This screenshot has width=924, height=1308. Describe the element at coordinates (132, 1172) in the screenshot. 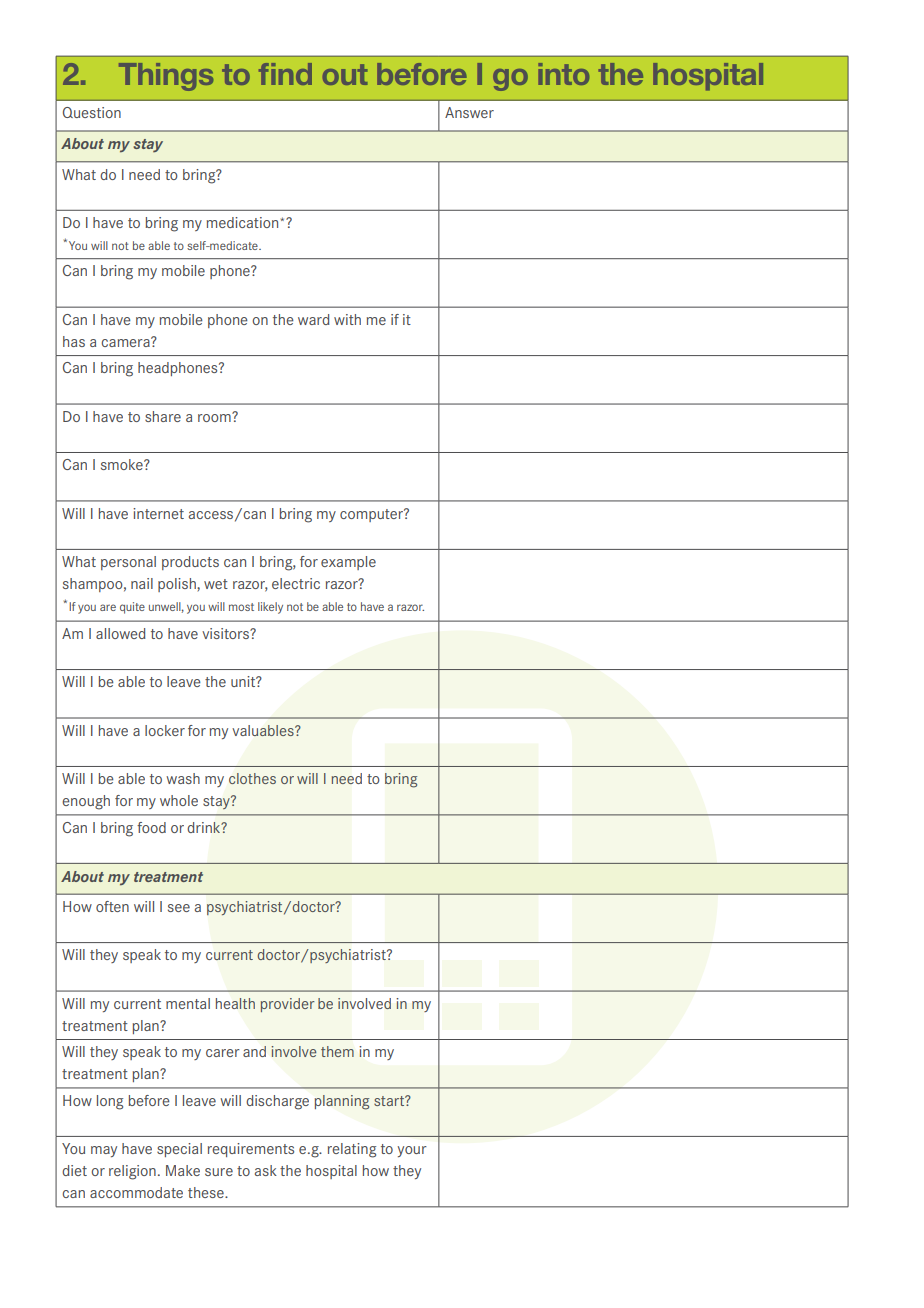

I see `religion` at that location.
